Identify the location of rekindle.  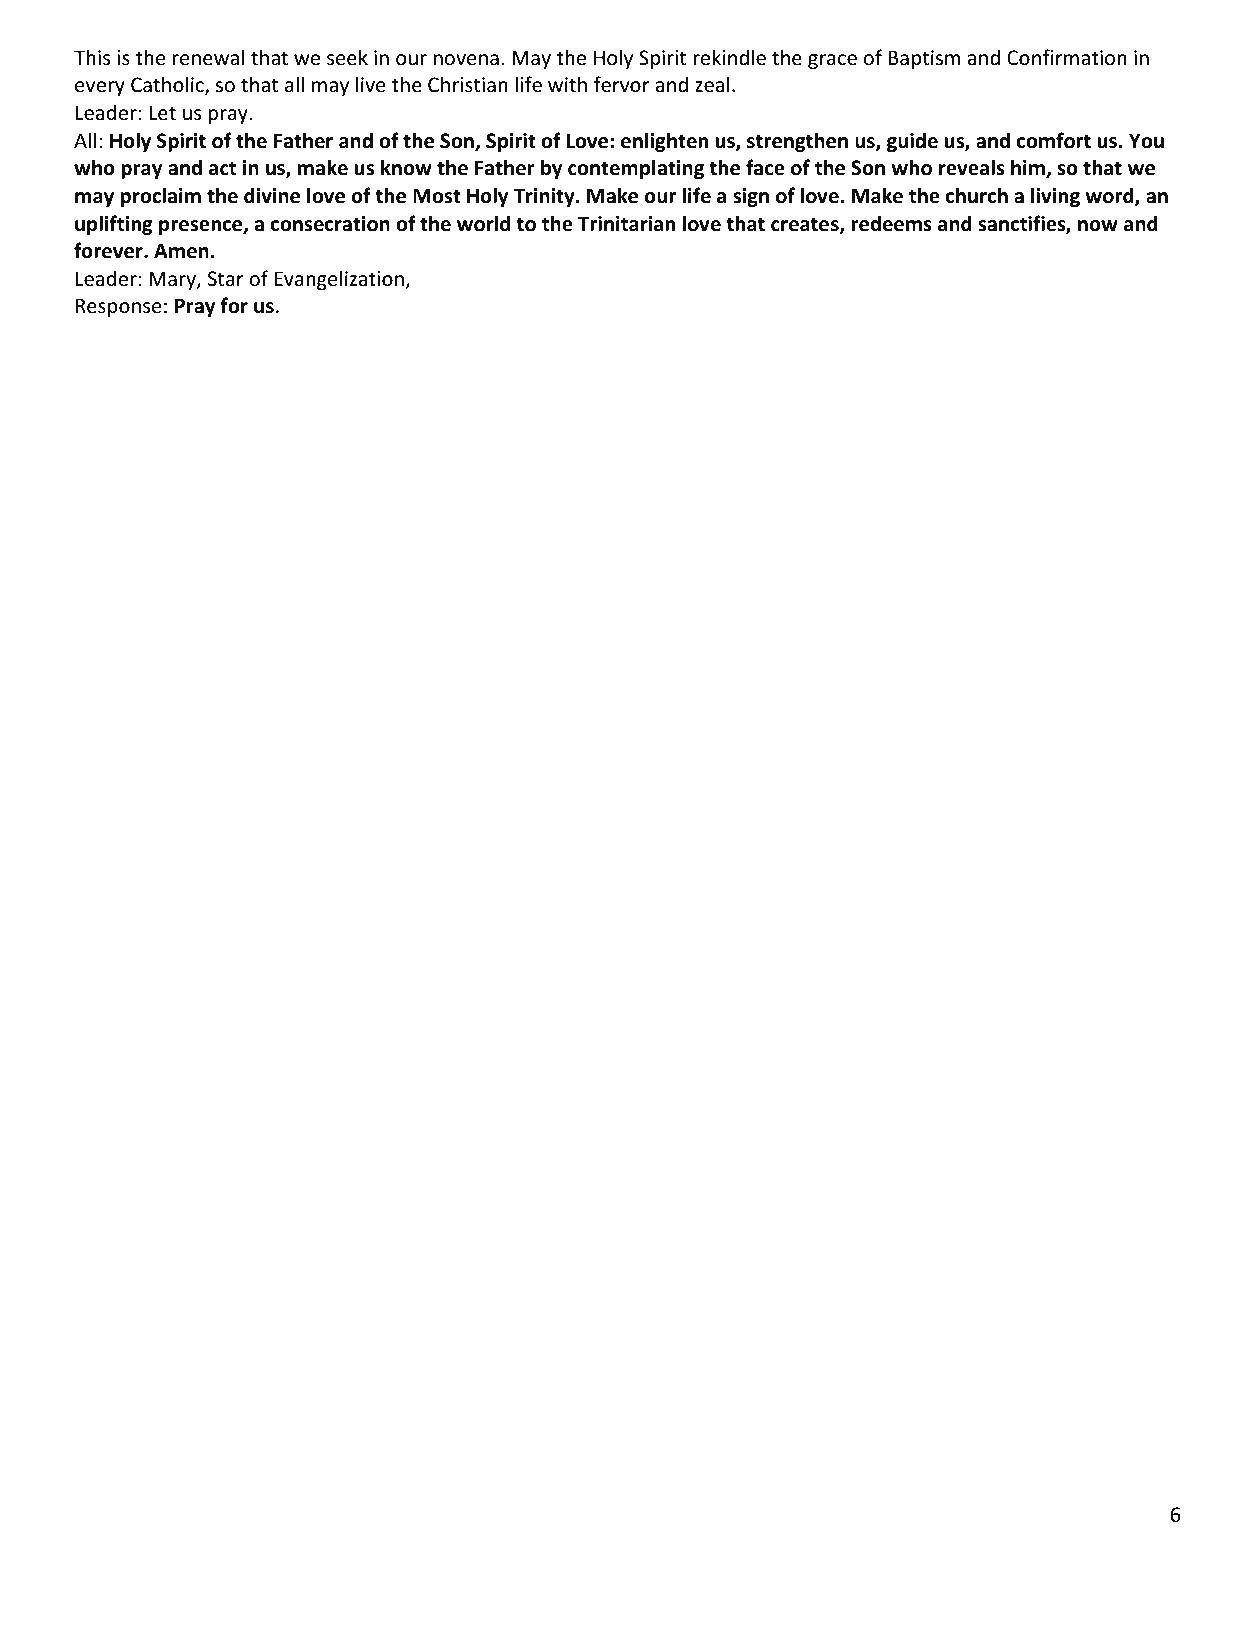
(729, 57).
